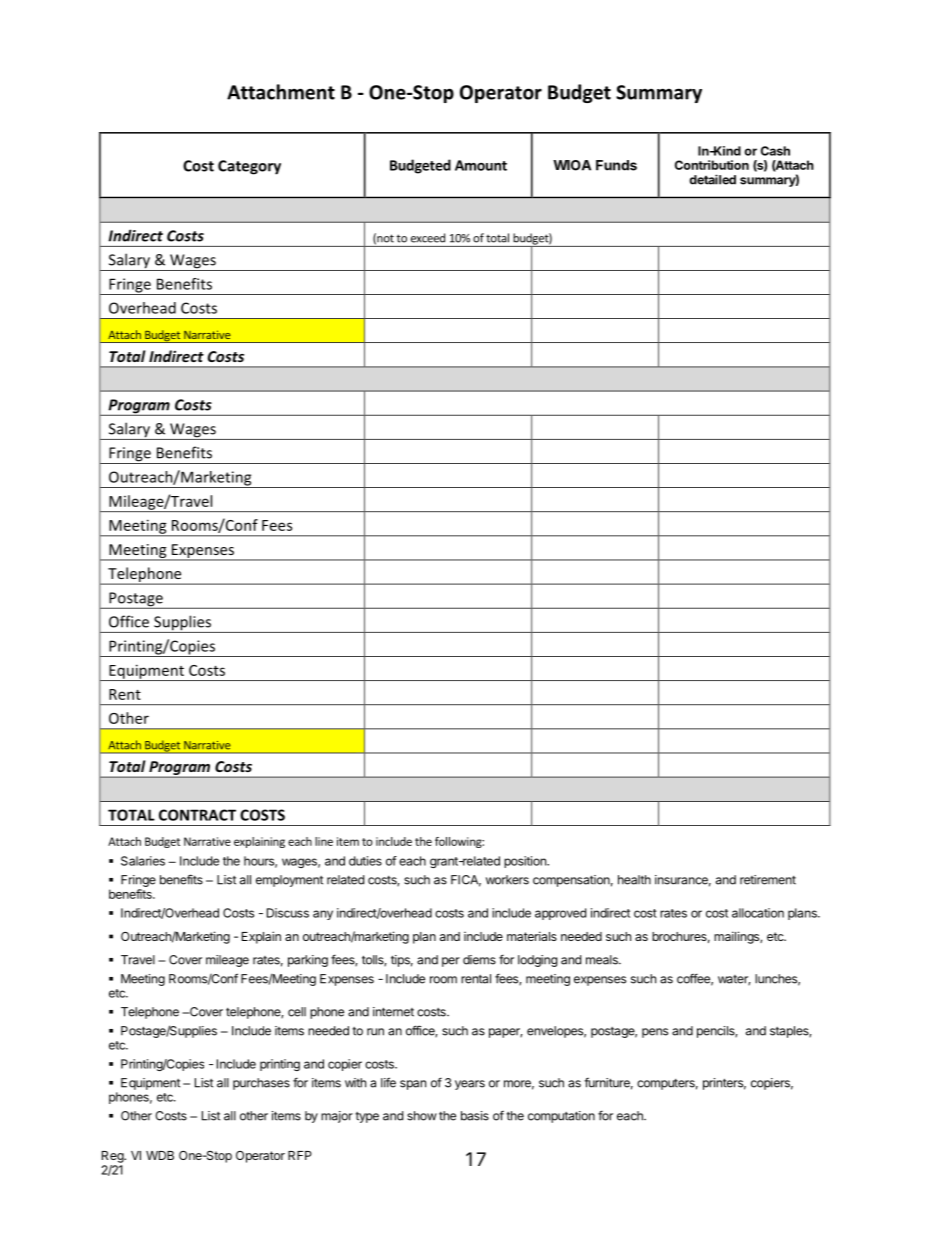  Describe the element at coordinates (712, 179) in the screenshot. I see `detailed` at that location.
